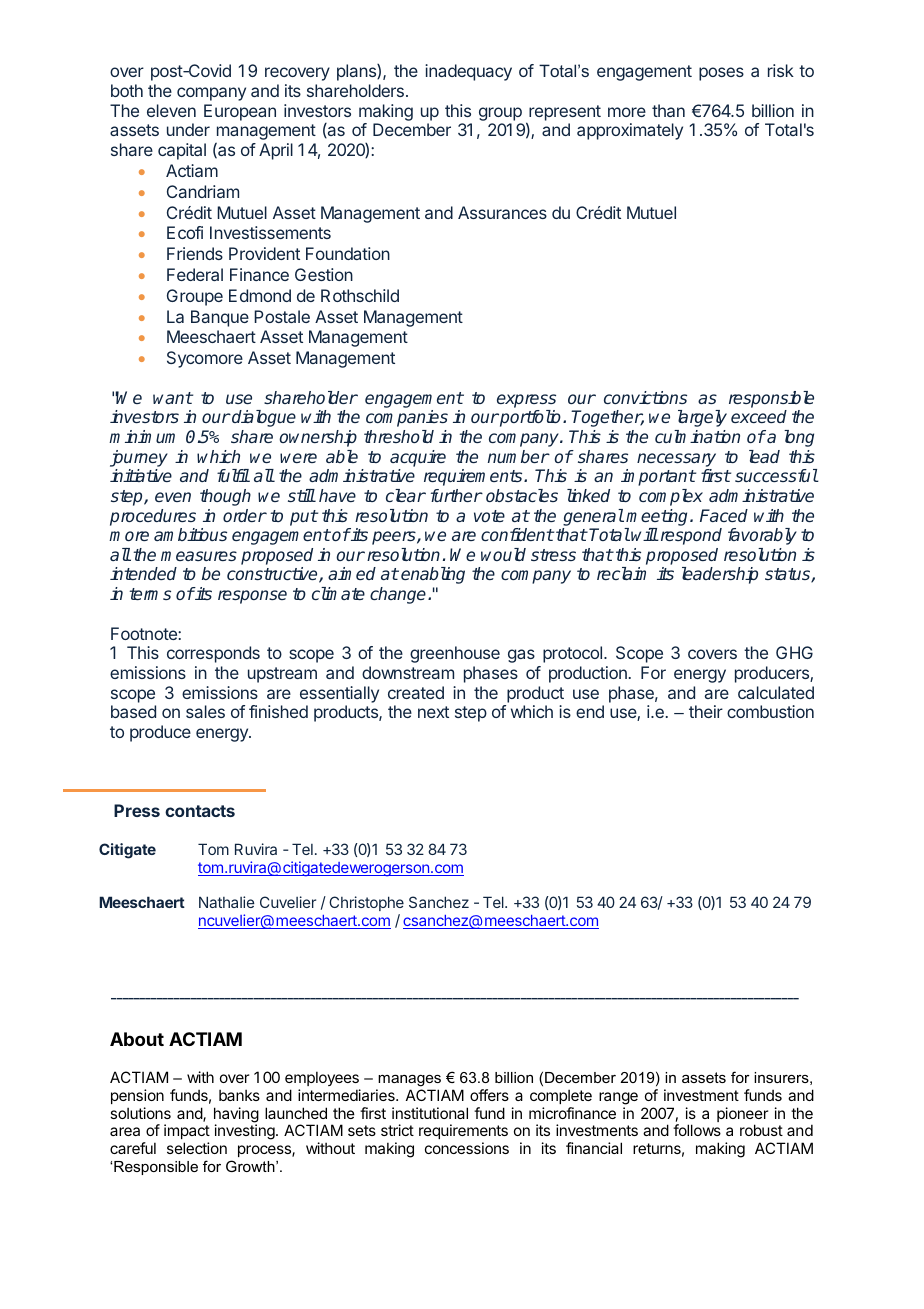  What do you see at coordinates (721, 74) in the screenshot?
I see `poses` at bounding box center [721, 74].
